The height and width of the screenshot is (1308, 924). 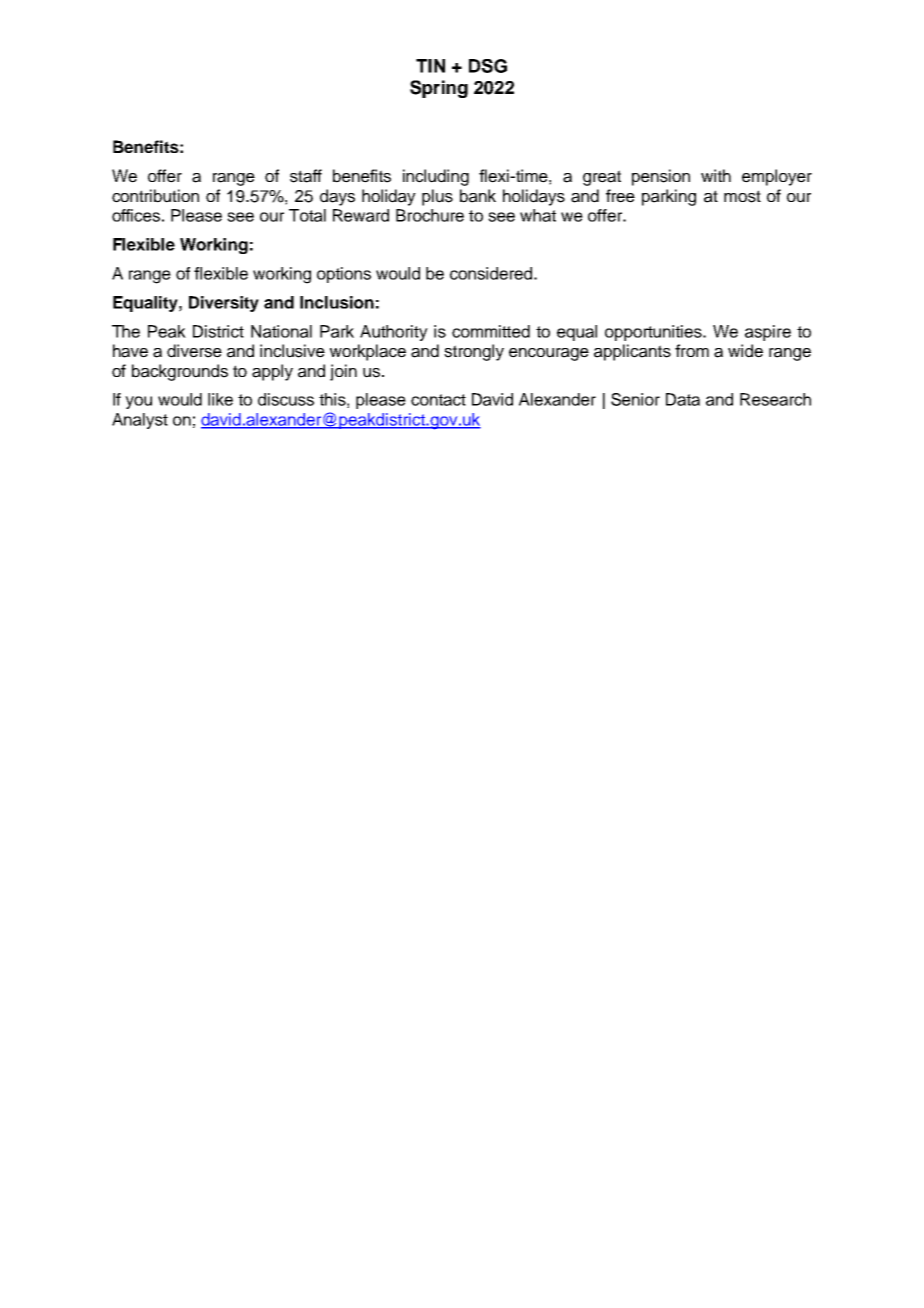 I want to click on like, so click(x=220, y=399).
